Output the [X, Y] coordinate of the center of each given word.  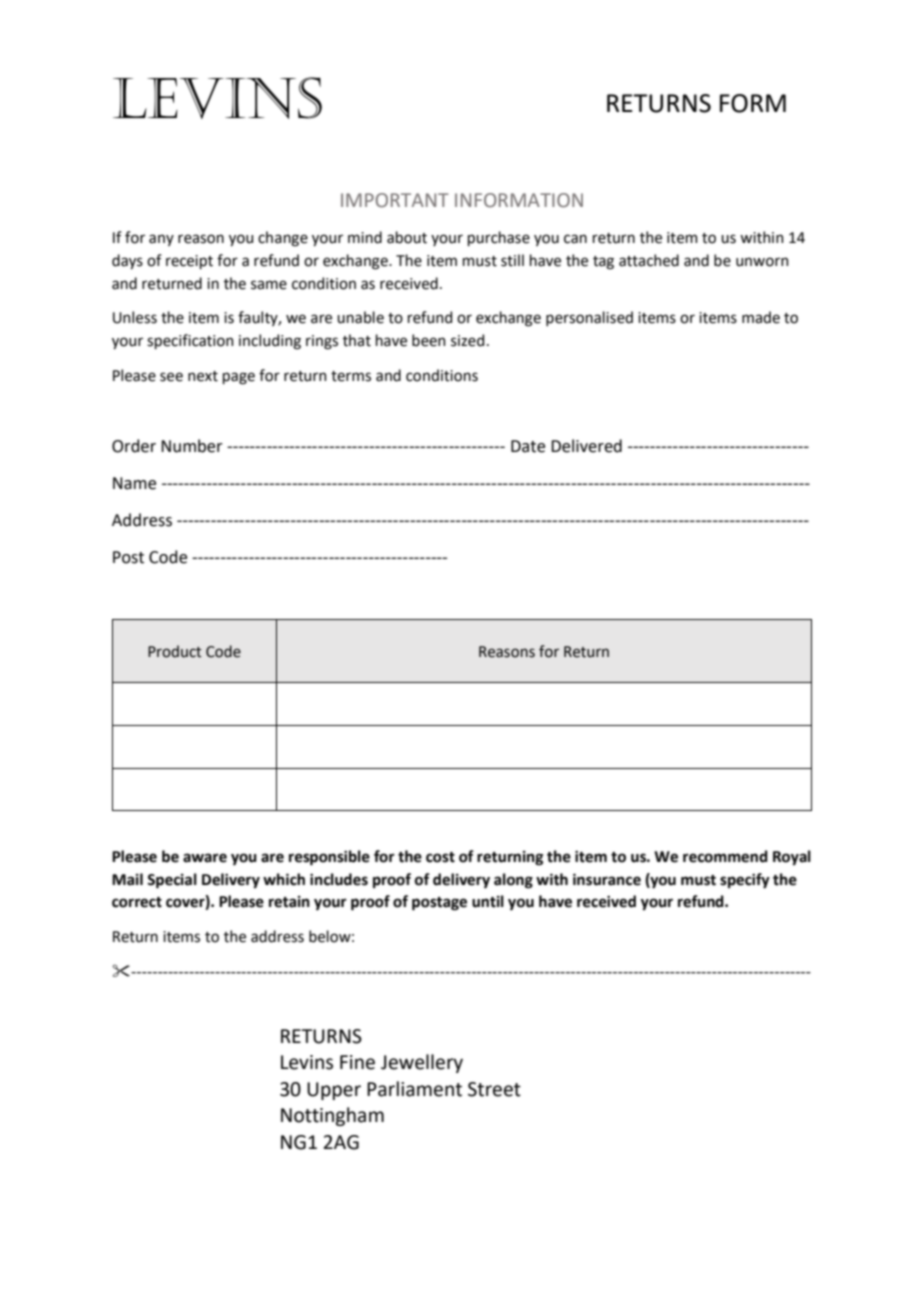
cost [440, 857]
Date [528, 446]
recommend [725, 856]
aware [205, 858]
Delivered [586, 446]
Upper [334, 1091]
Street [494, 1089]
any [161, 240]
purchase [499, 238]
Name [134, 483]
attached [649, 260]
